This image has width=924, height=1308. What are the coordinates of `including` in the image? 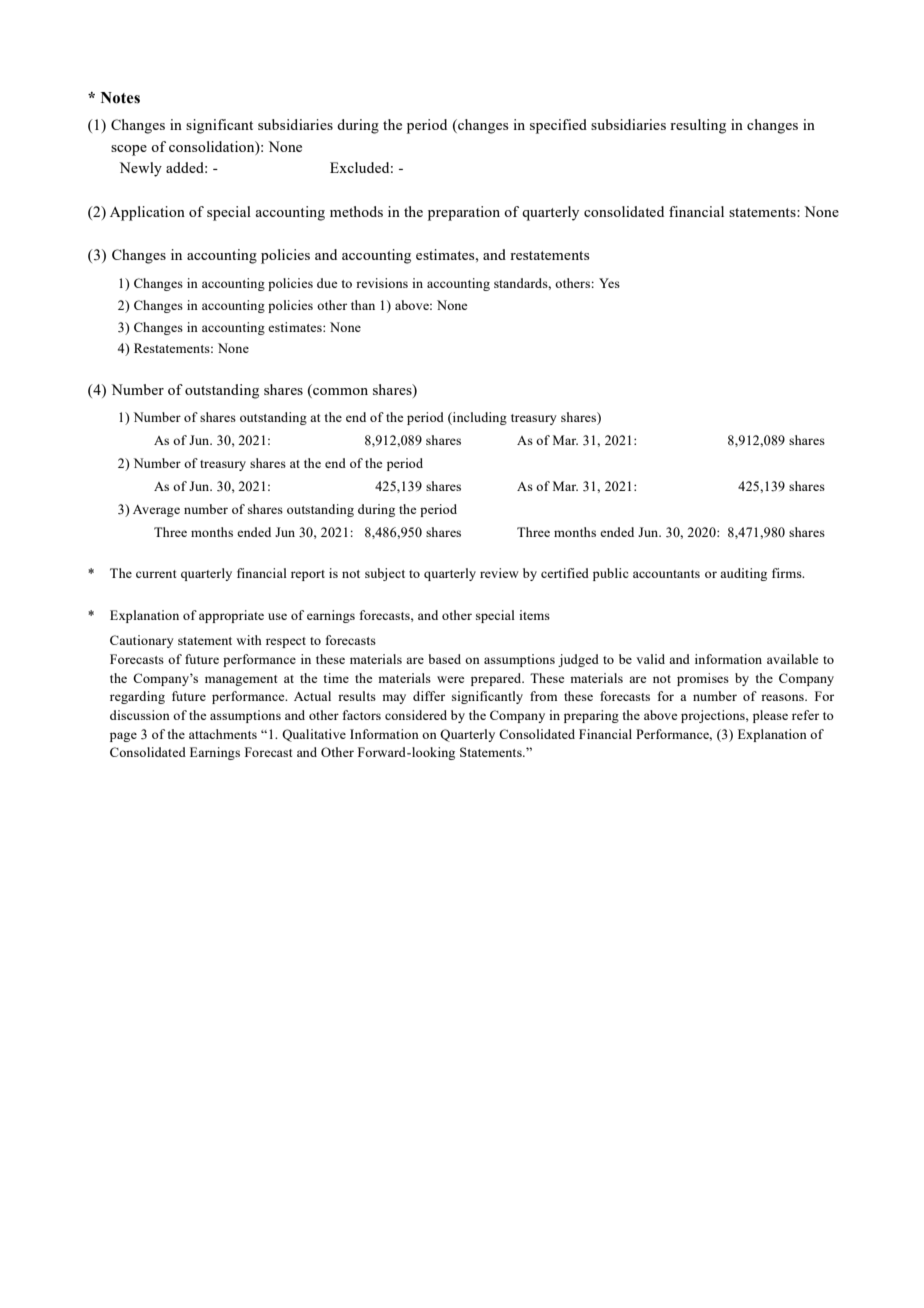 It's located at (479, 418).
